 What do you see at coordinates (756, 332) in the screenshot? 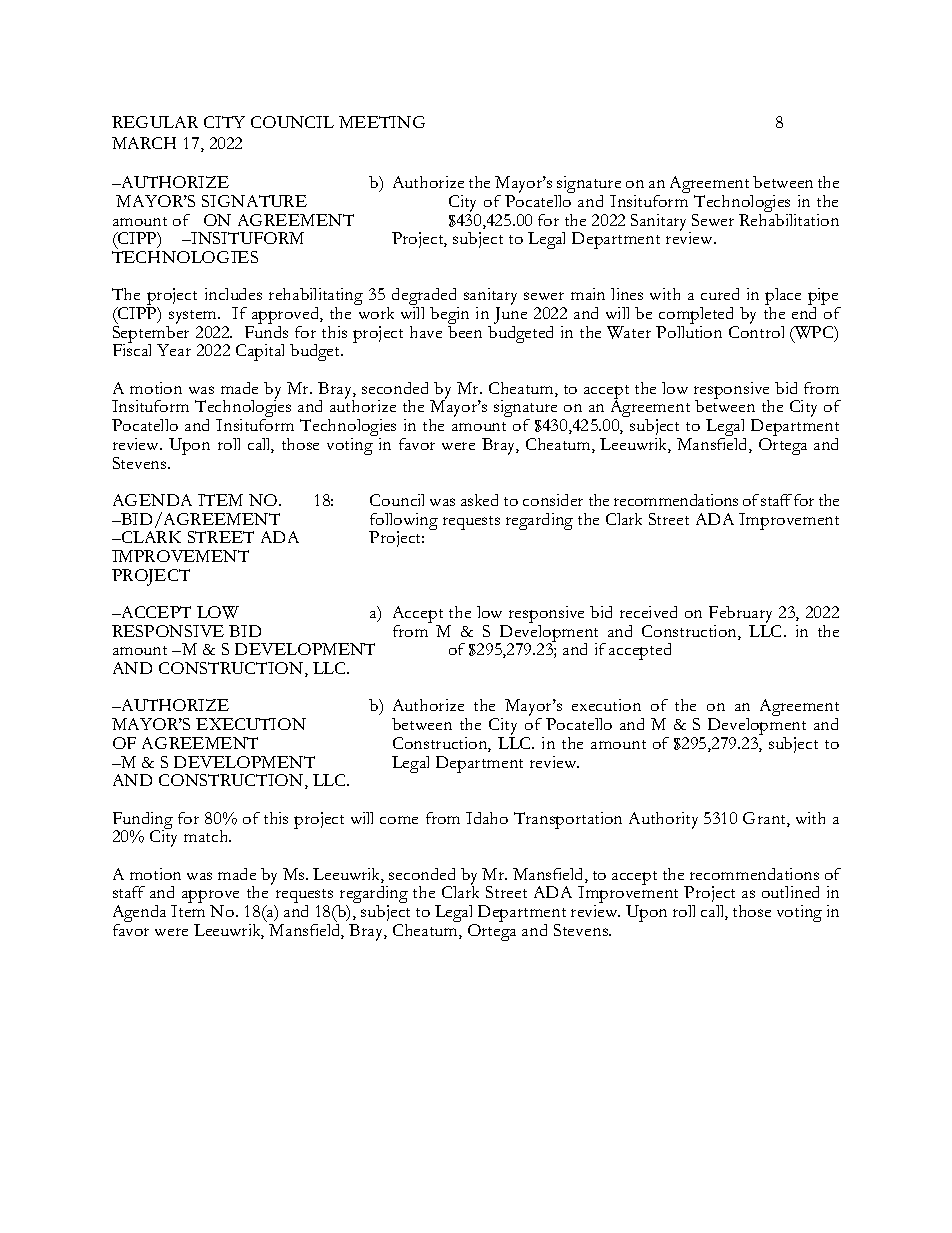
I see `Control` at bounding box center [756, 332].
